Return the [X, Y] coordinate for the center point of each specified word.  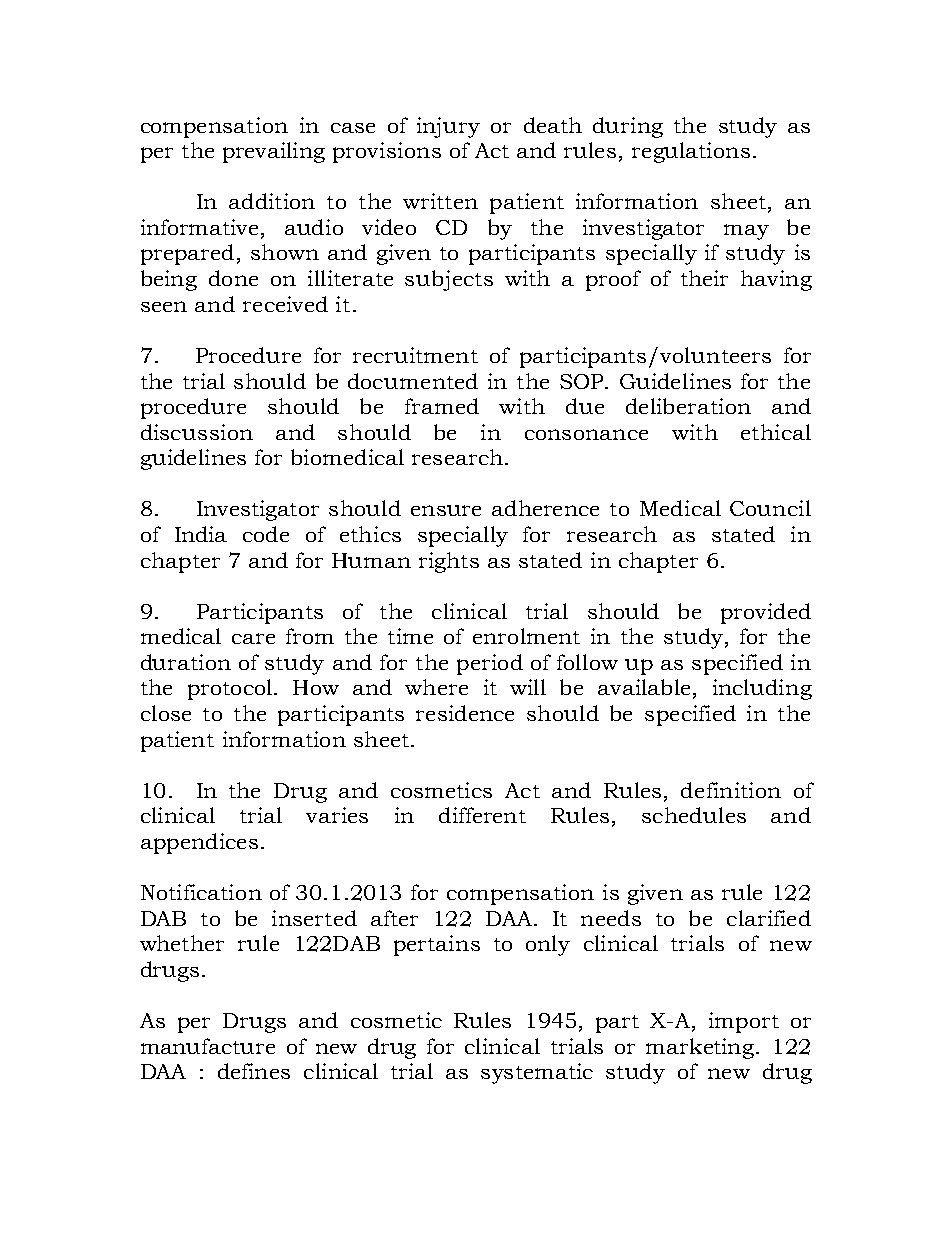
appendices [199, 843]
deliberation [688, 406]
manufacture [208, 1046]
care [253, 638]
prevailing [274, 152]
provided [766, 613]
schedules [694, 815]
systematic [537, 1073]
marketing [701, 1048]
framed [442, 406]
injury [448, 127]
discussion [197, 432]
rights [449, 562]
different [482, 815]
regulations [691, 152]
